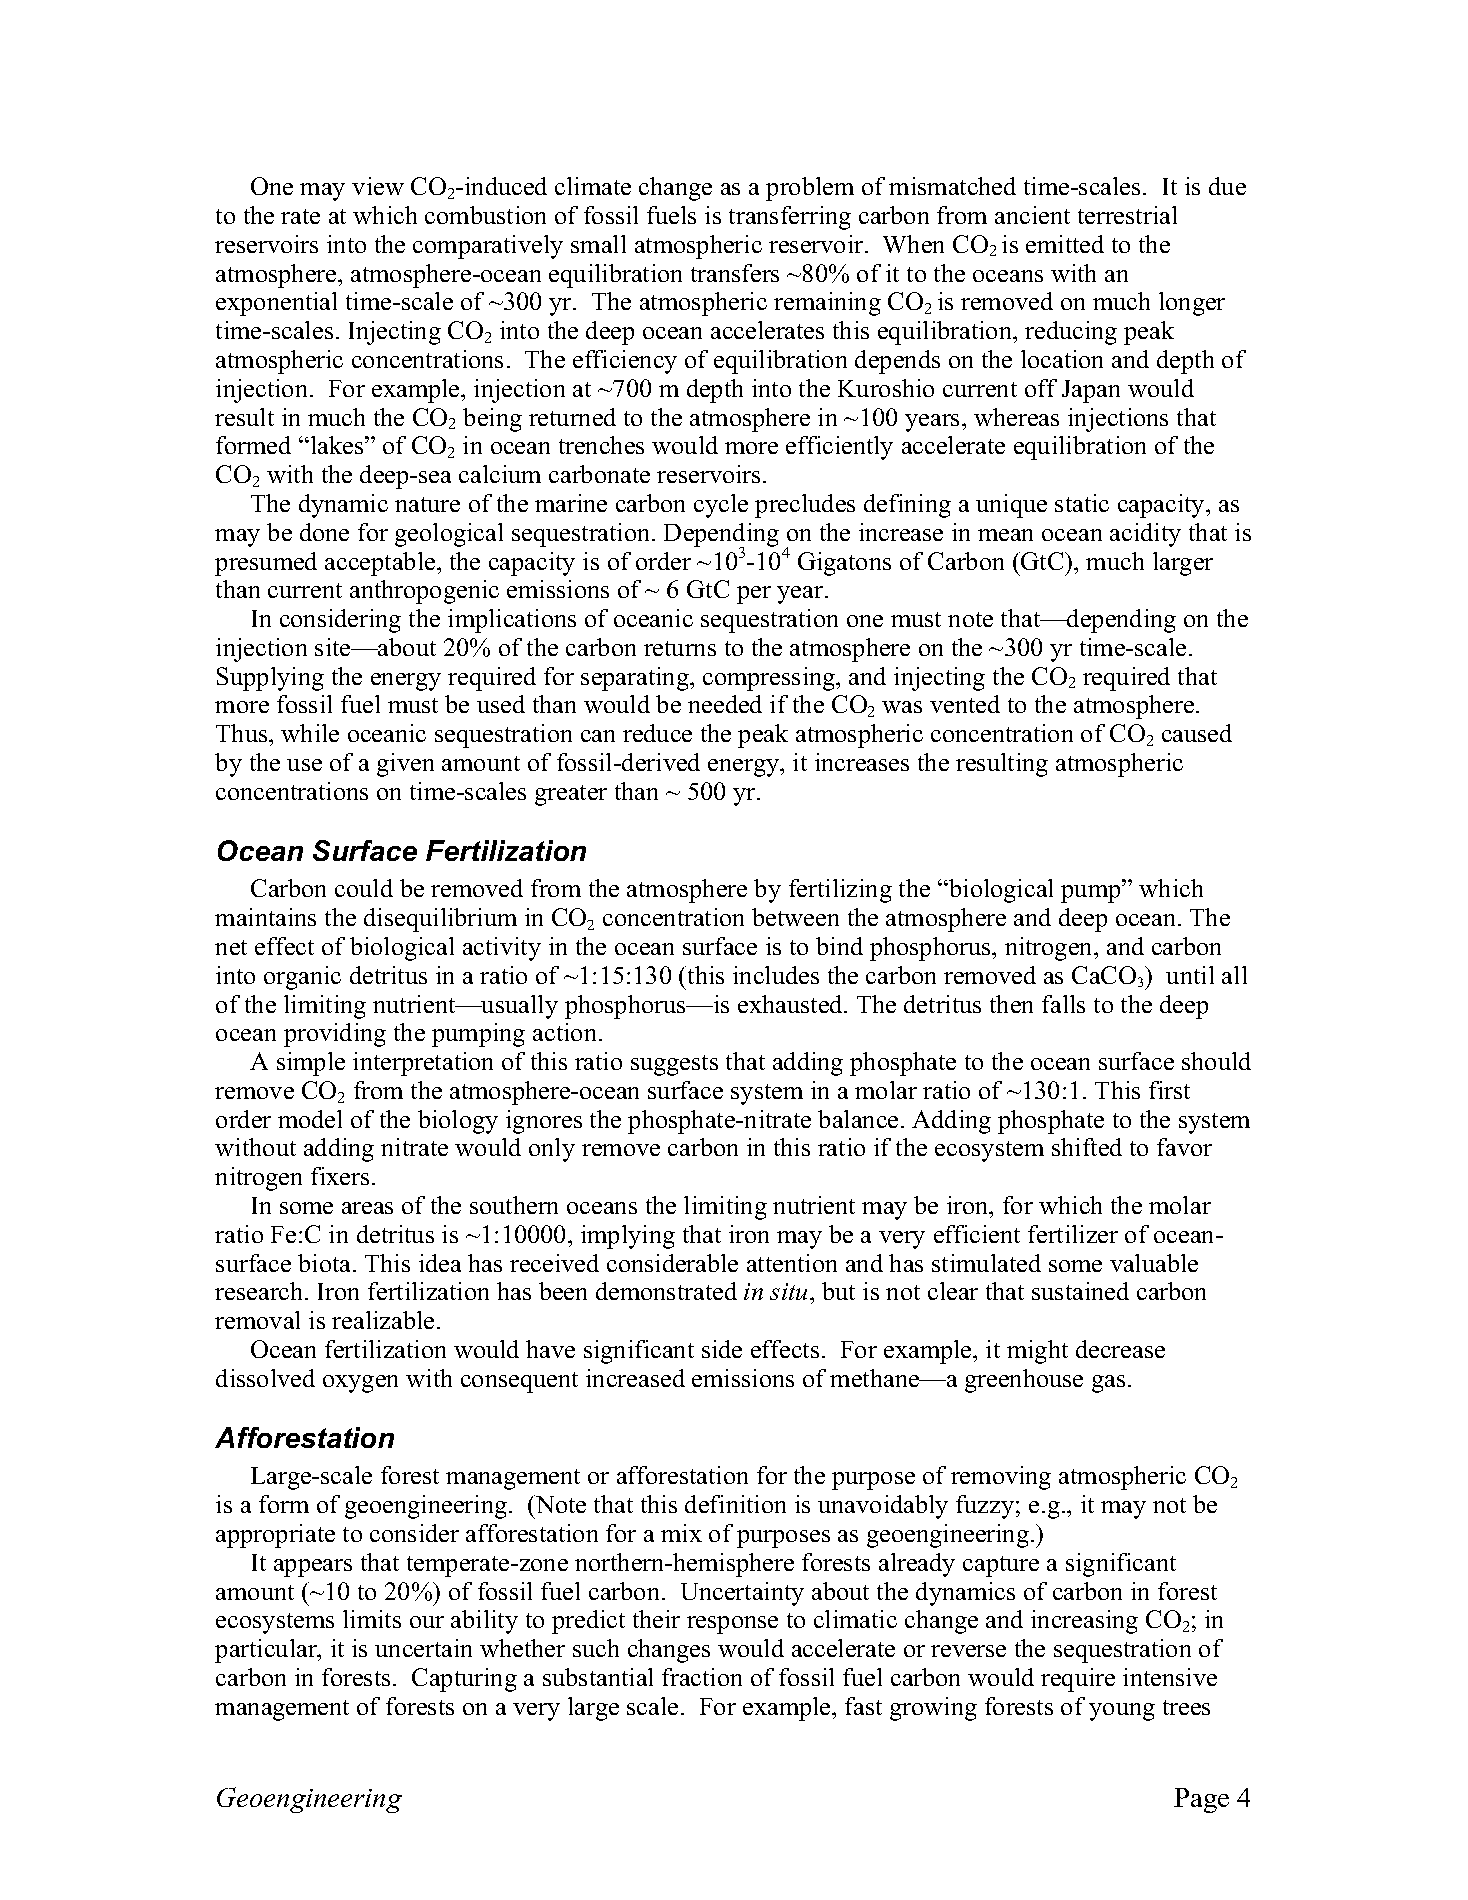 The width and height of the screenshot is (1468, 1900). I want to click on attention, so click(792, 1263).
